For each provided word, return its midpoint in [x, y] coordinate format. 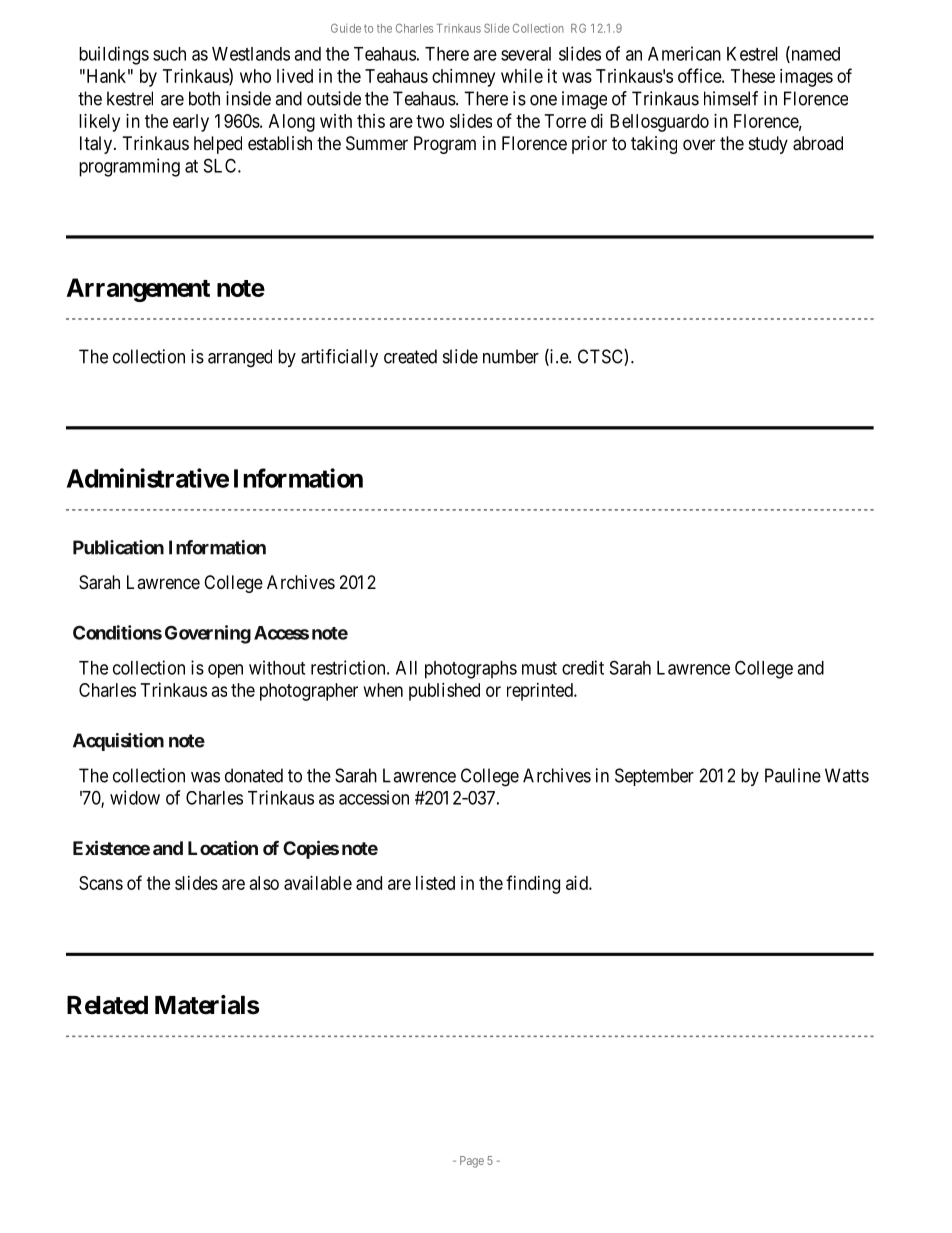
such [169, 54]
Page [472, 1162]
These [753, 76]
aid [578, 883]
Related [107, 1005]
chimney [463, 78]
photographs [471, 670]
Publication [118, 547]
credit [583, 667]
